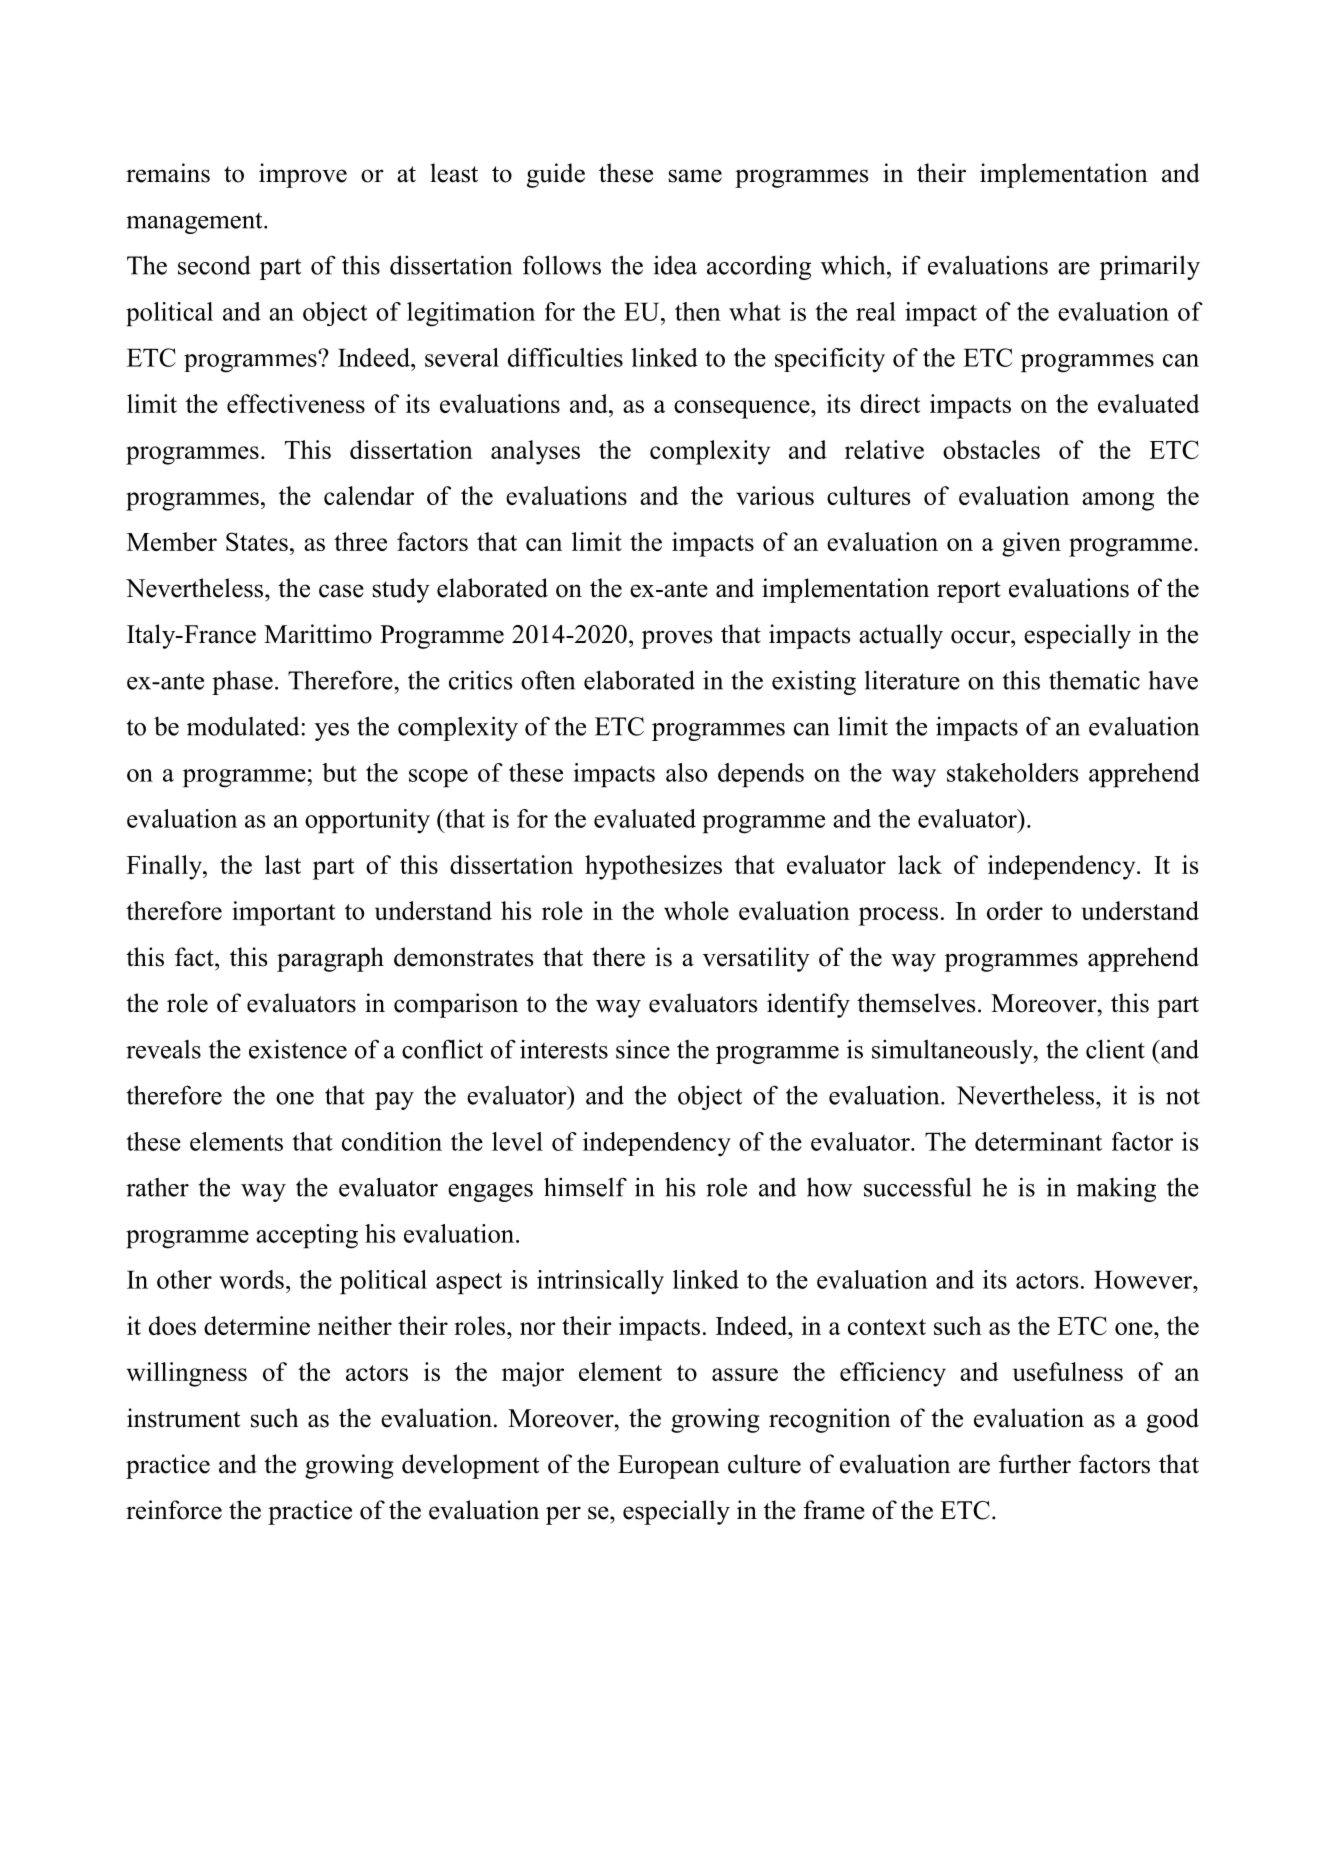 This page has width=1326, height=1875. What do you see at coordinates (981, 637) in the page?
I see `occur` at bounding box center [981, 637].
